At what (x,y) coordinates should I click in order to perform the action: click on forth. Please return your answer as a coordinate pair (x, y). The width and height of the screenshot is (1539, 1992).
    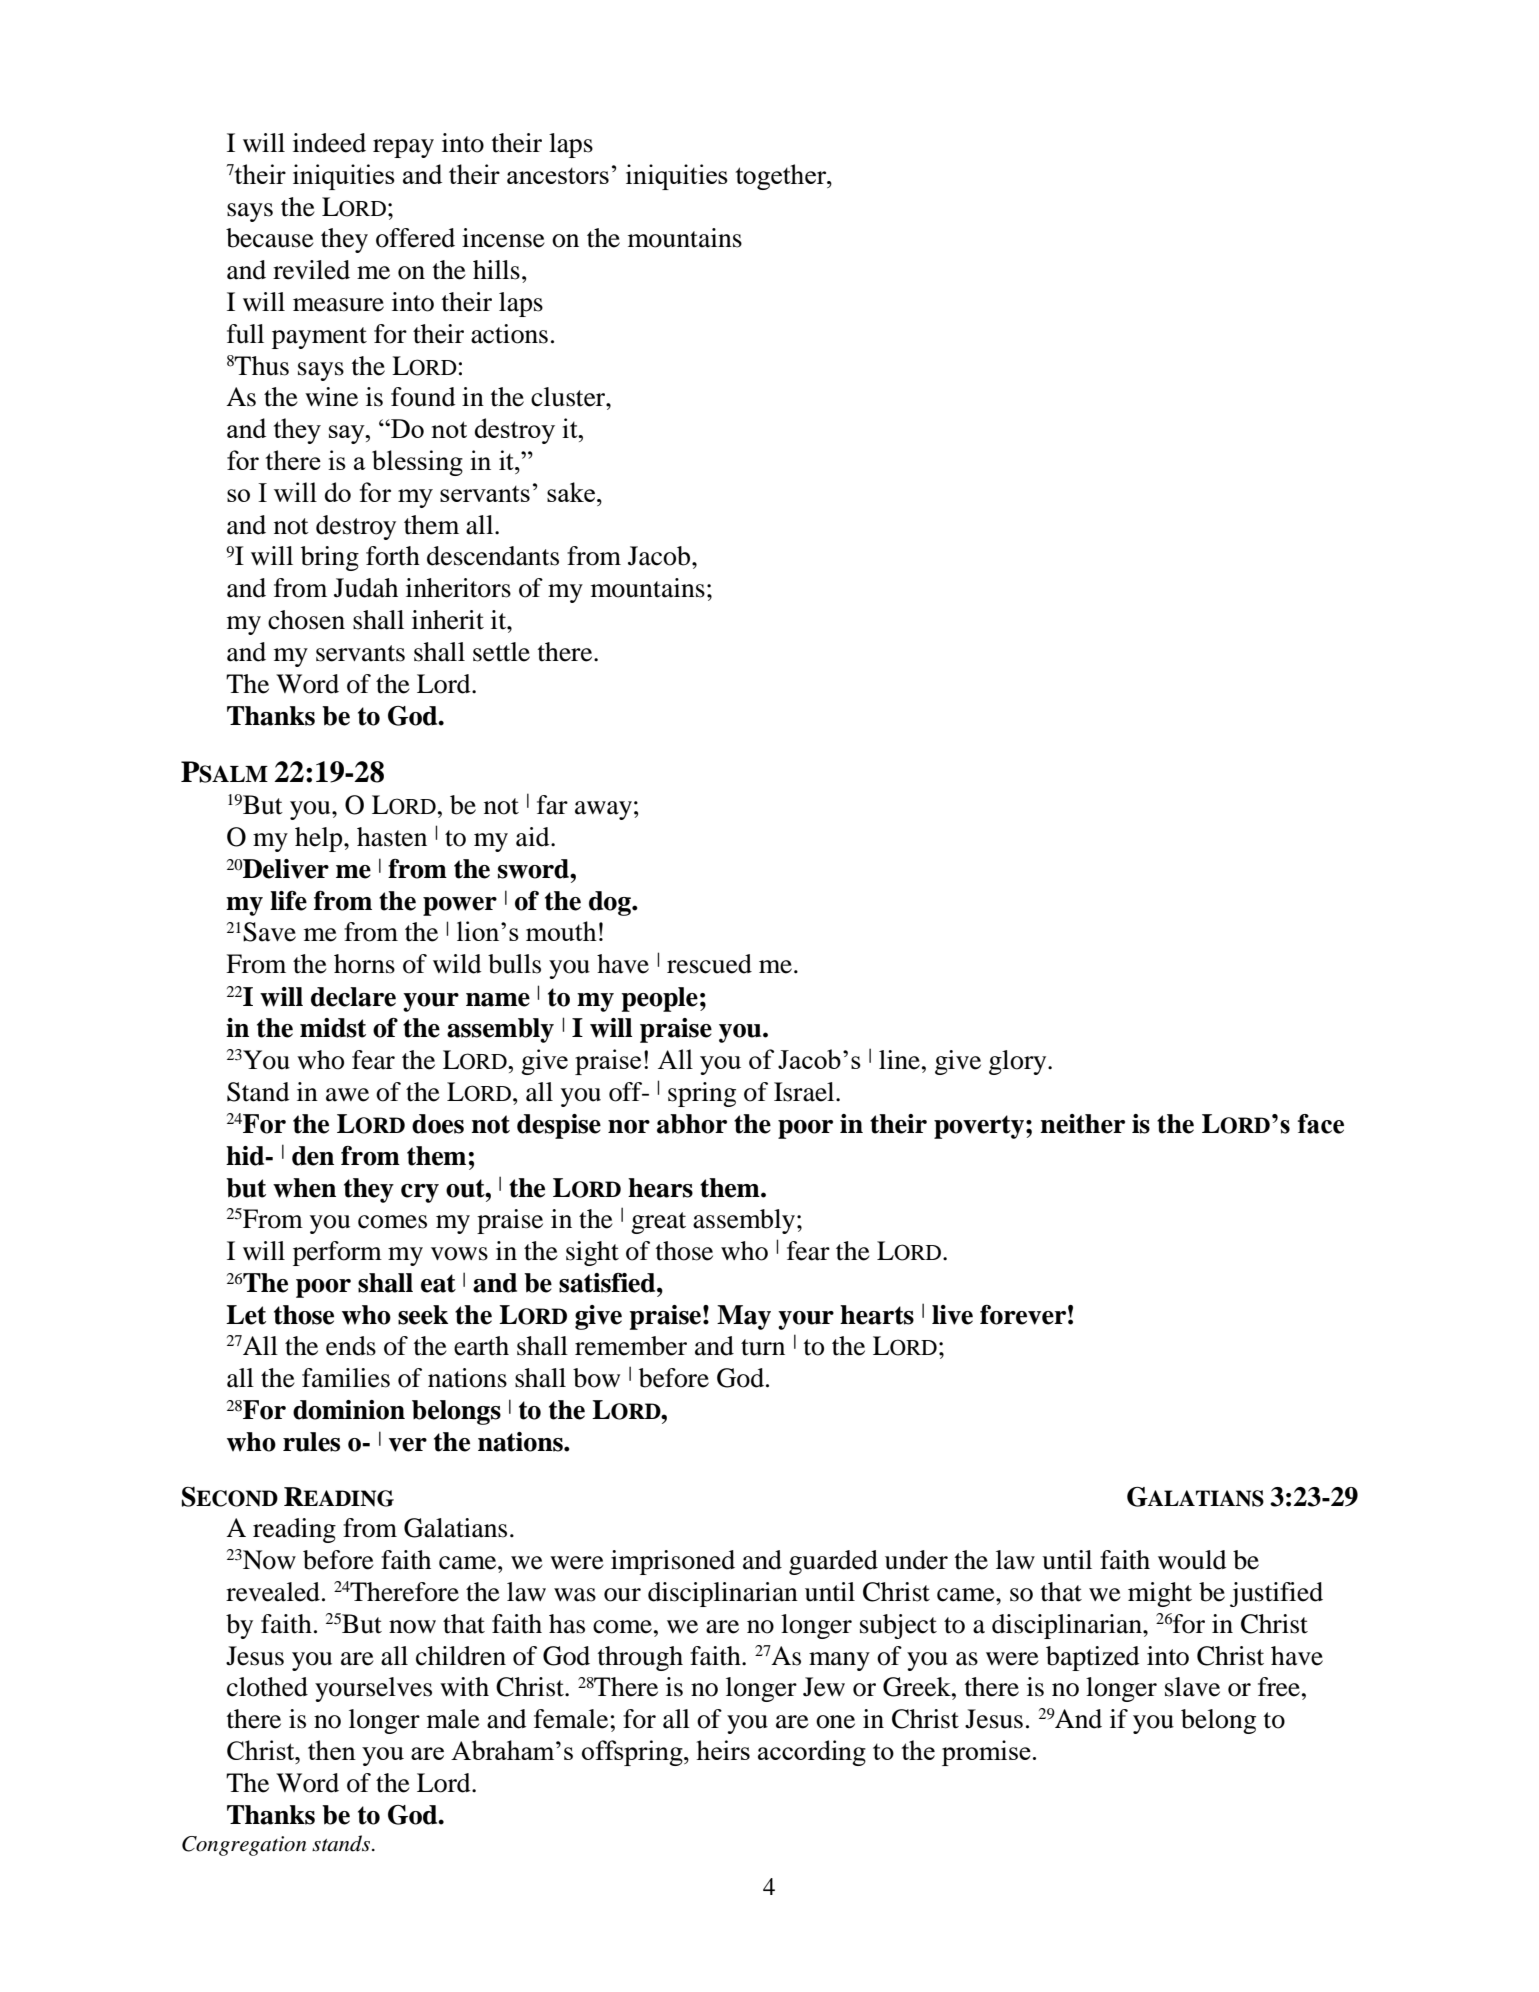
    Looking at the image, I should click on (393, 556).
